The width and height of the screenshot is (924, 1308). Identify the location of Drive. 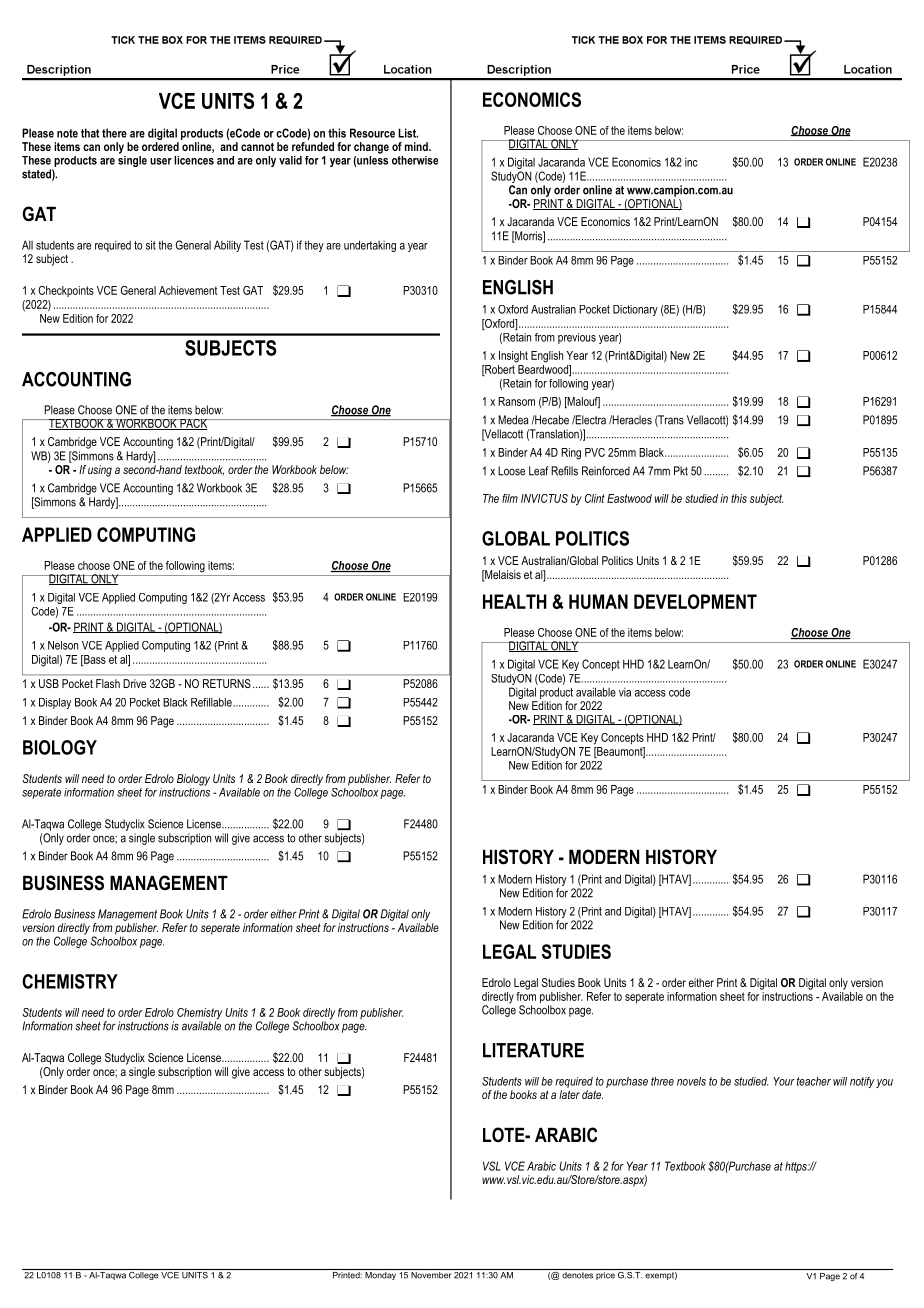
(134, 683).
